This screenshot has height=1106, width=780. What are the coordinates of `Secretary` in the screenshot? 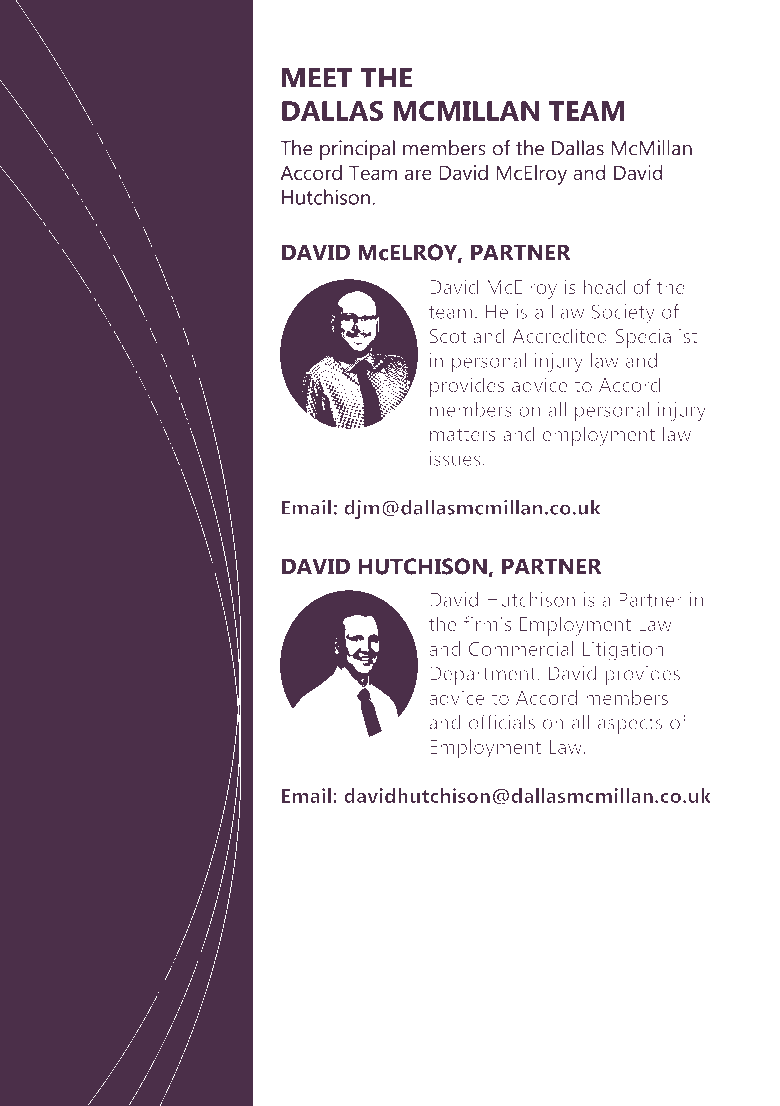 It's located at (126, 986).
